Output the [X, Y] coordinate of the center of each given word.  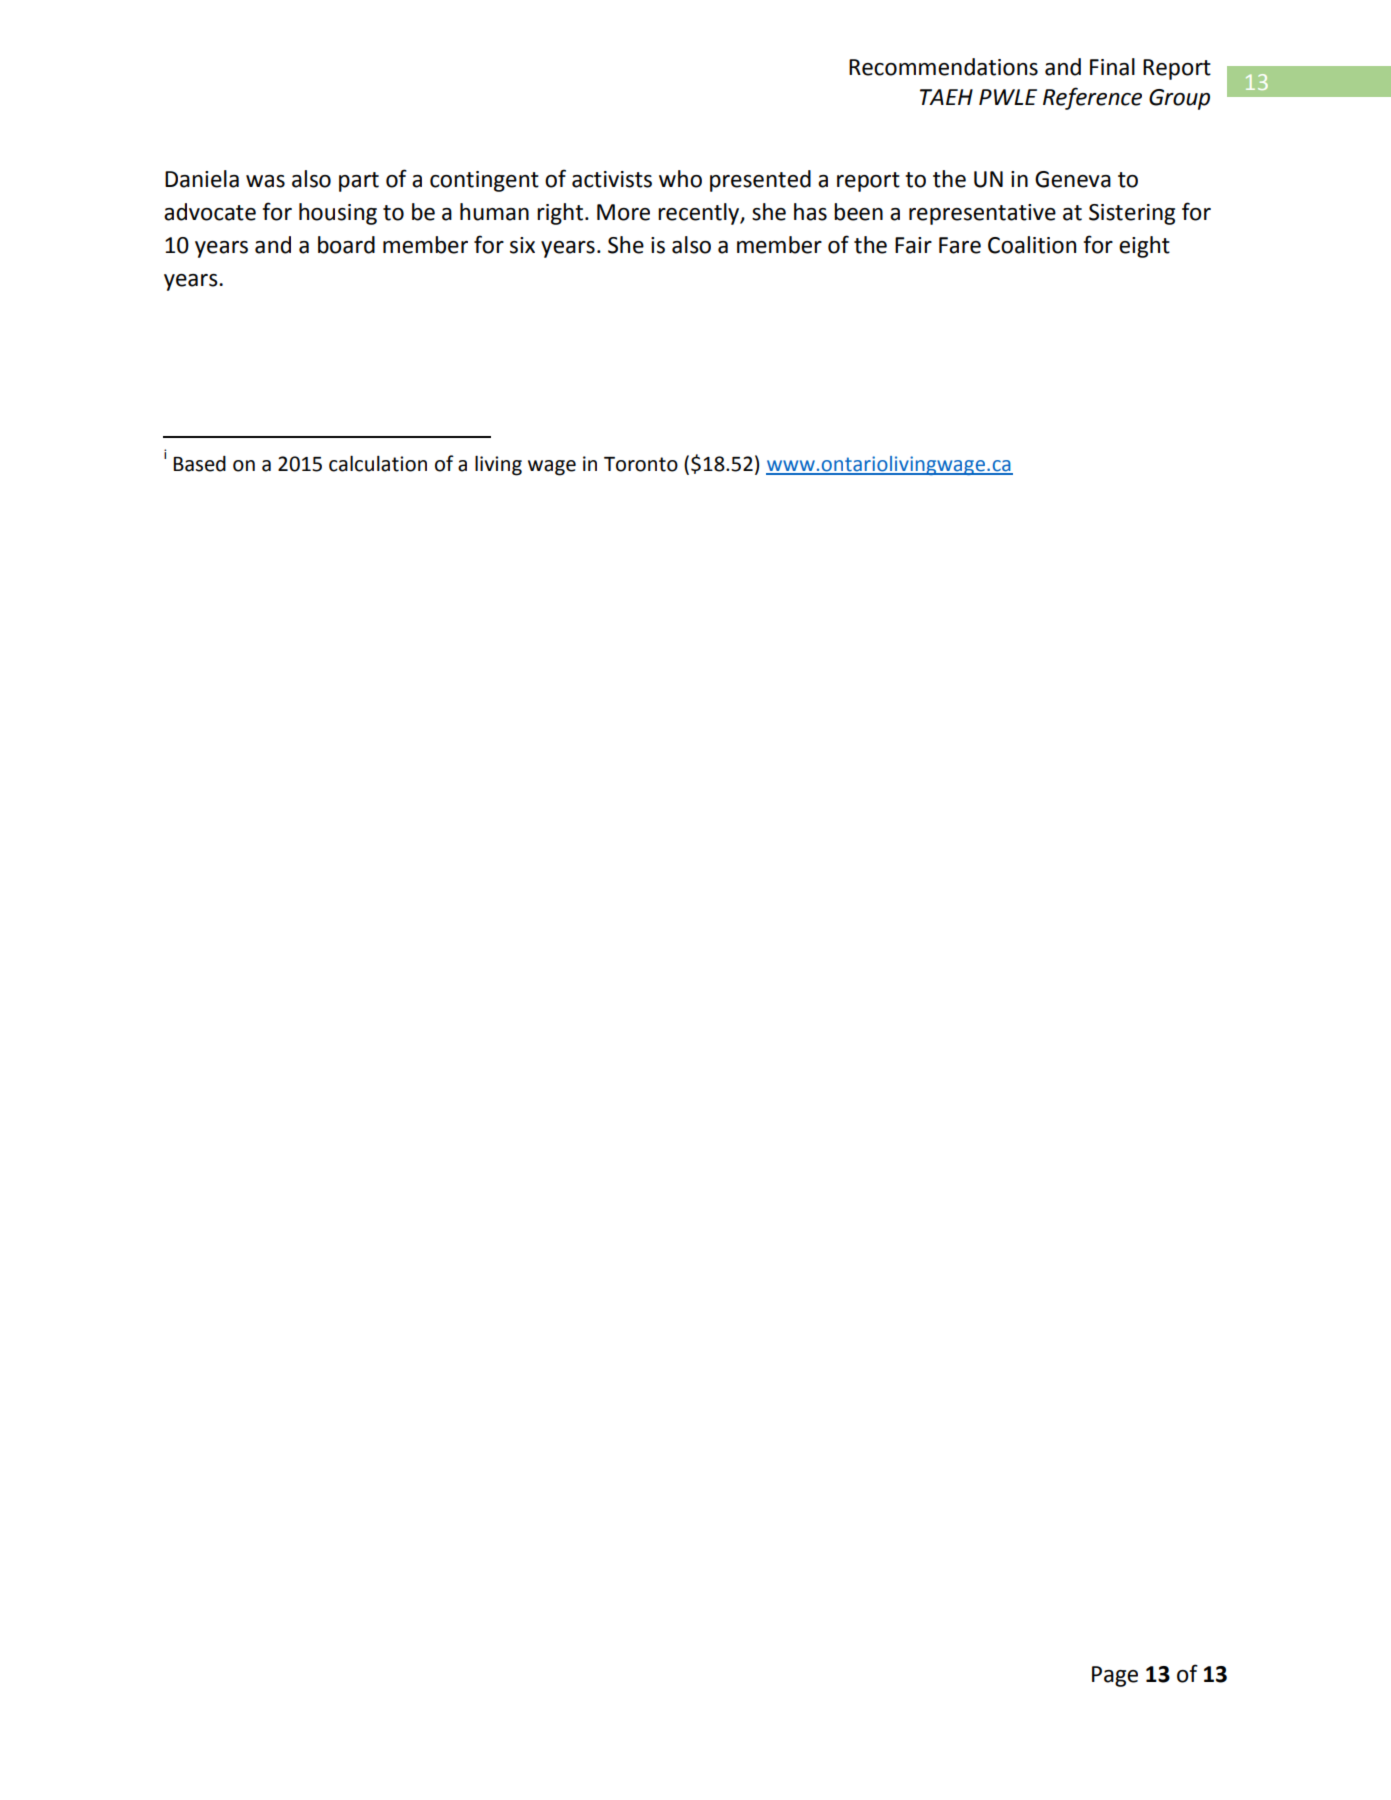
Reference [1092, 98]
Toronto [641, 464]
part [359, 182]
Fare [960, 245]
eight [1144, 247]
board [346, 245]
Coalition [1032, 245]
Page [1115, 1676]
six [522, 245]
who [680, 179]
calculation [378, 463]
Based [199, 464]
